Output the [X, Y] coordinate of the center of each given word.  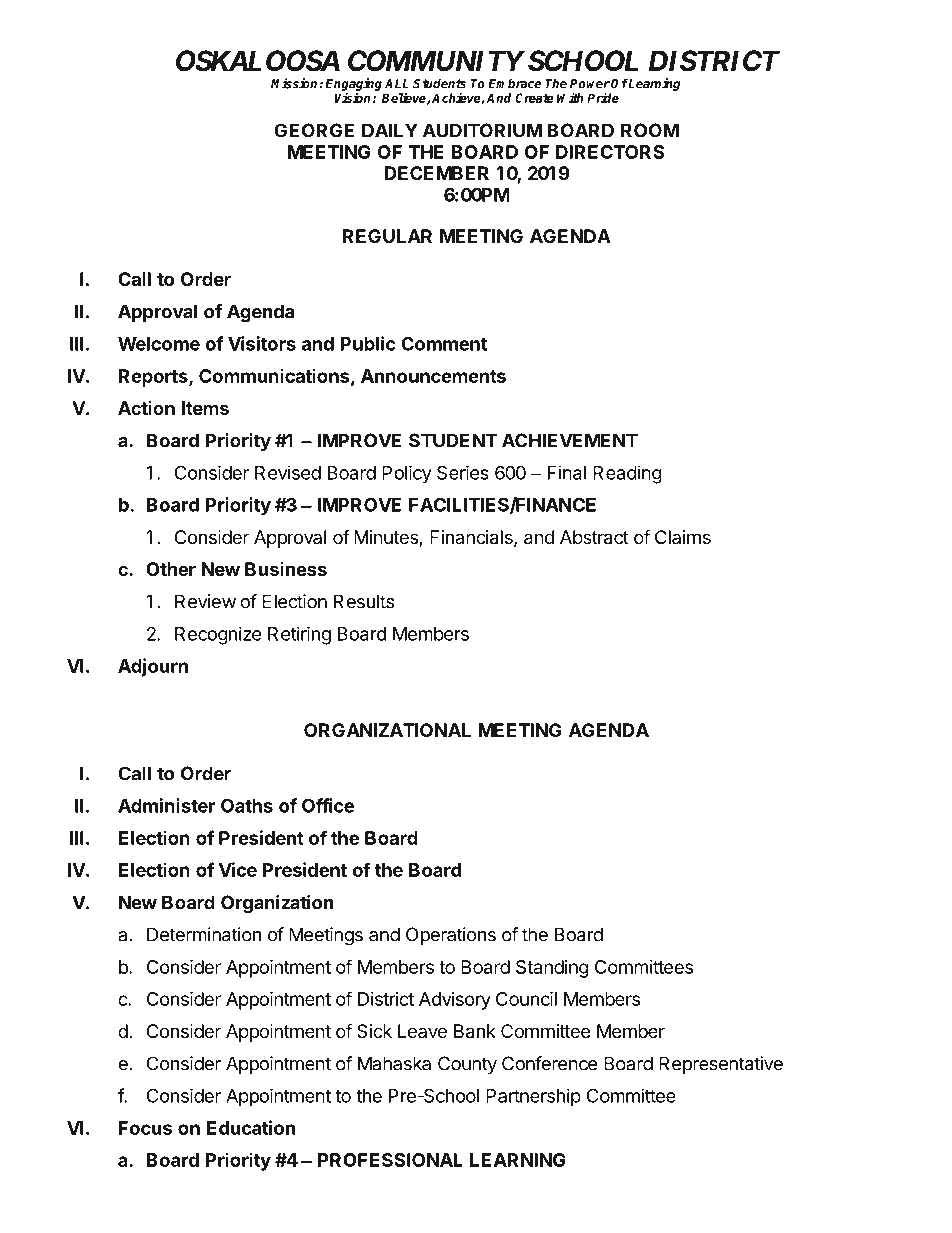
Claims [683, 537]
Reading [627, 474]
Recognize [218, 635]
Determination [204, 934]
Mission [295, 83]
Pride [603, 97]
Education [251, 1127]
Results [364, 601]
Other [171, 569]
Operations [451, 936]
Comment [444, 344]
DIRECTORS [610, 152]
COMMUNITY [436, 61]
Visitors [262, 343]
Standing [552, 969]
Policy [407, 474]
